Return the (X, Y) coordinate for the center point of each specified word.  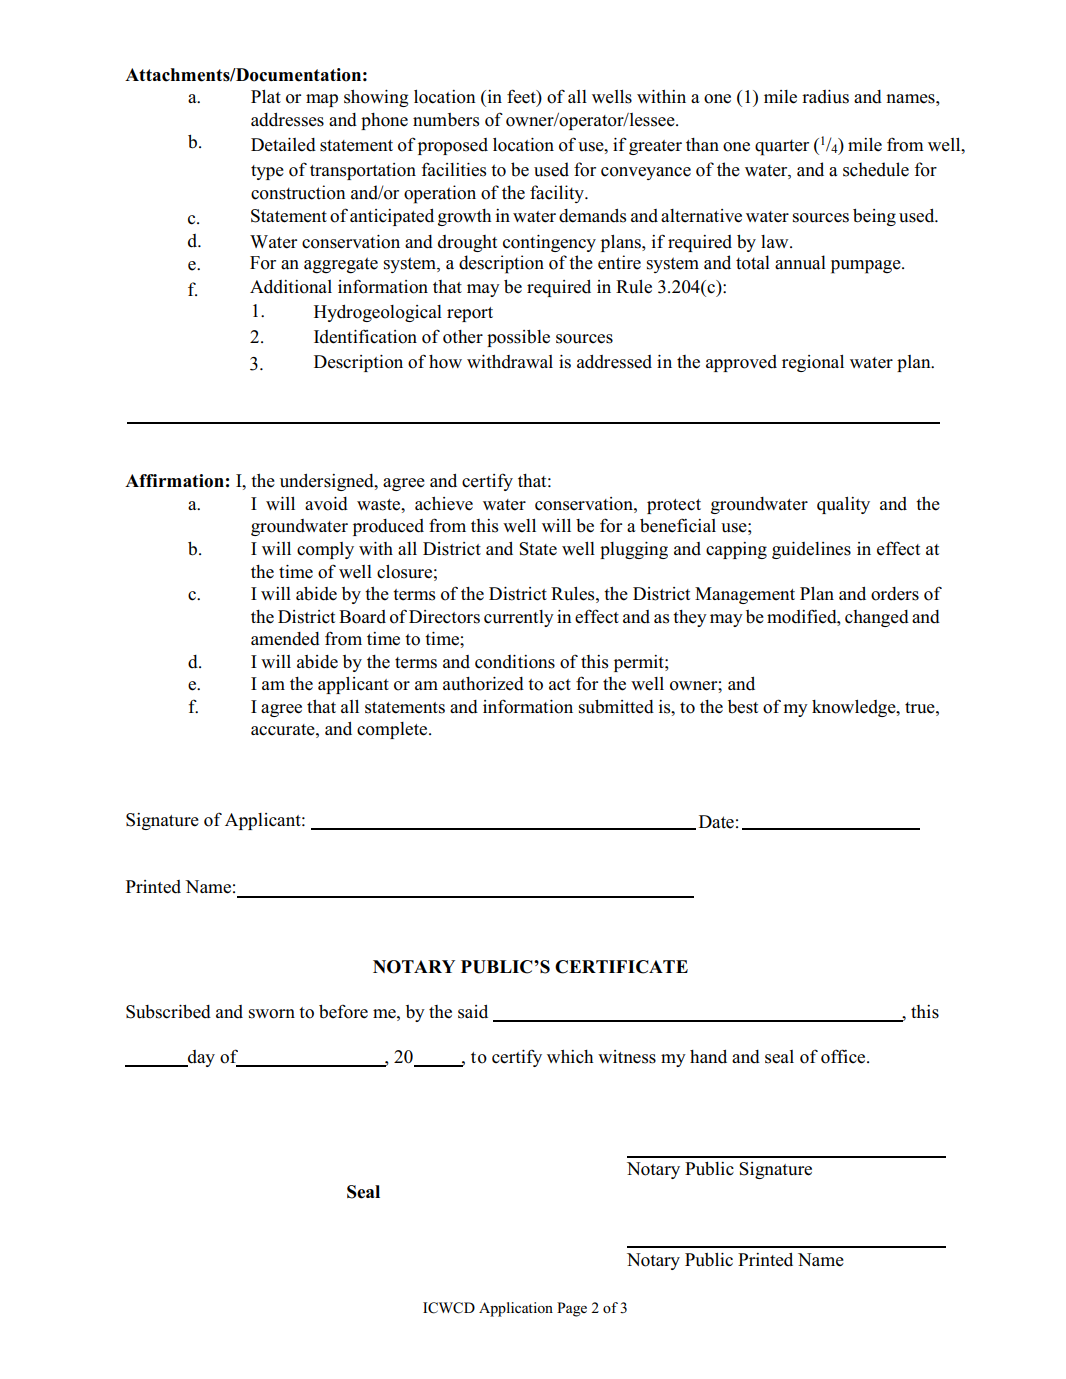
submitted (616, 707)
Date (716, 822)
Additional (291, 287)
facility (558, 194)
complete (393, 730)
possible (518, 338)
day (200, 1058)
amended (285, 639)
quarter (782, 147)
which (570, 1056)
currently (519, 618)
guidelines (811, 550)
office (844, 1056)
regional (813, 363)
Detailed (283, 145)
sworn (272, 1014)
